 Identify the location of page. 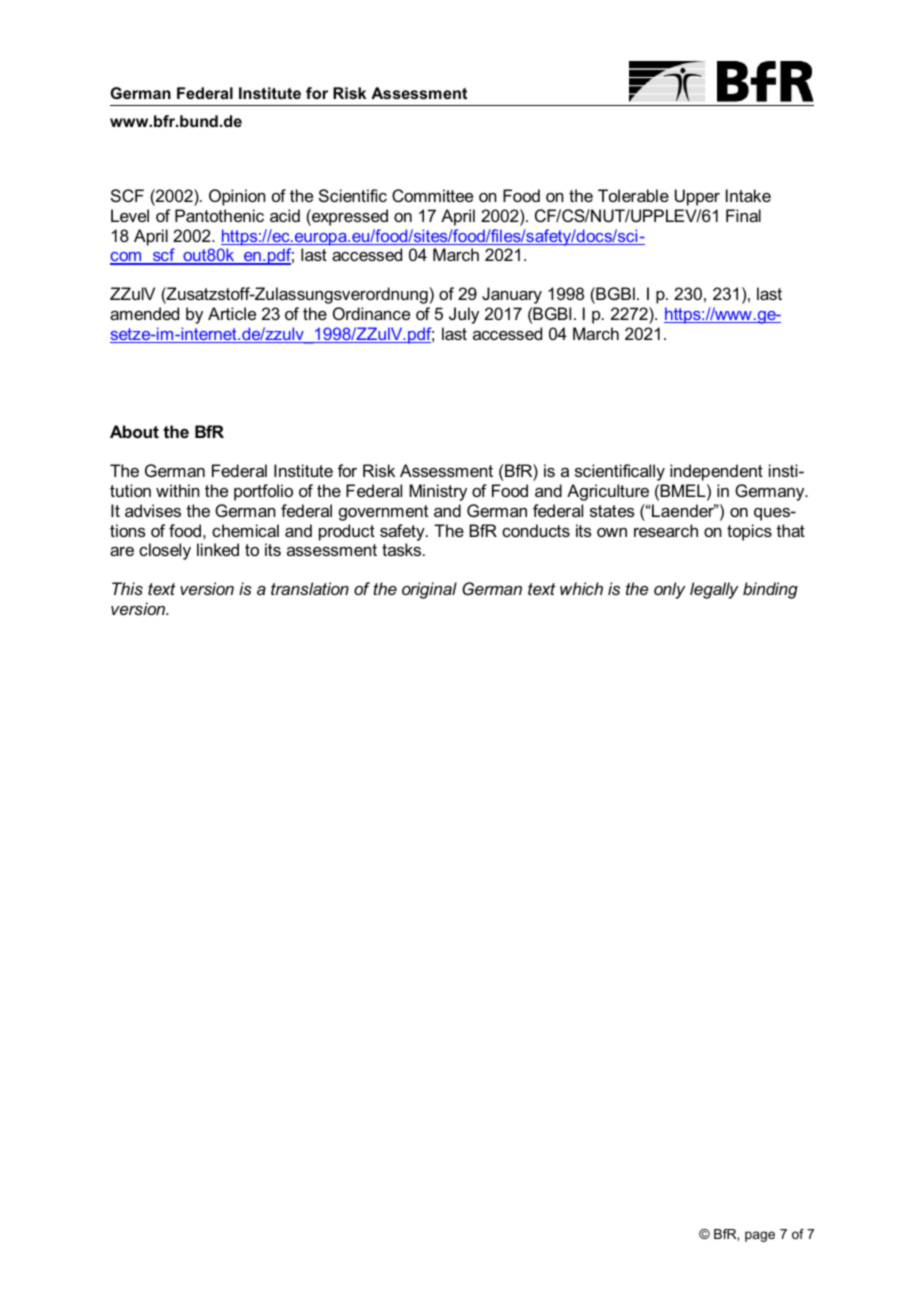
(760, 1236).
